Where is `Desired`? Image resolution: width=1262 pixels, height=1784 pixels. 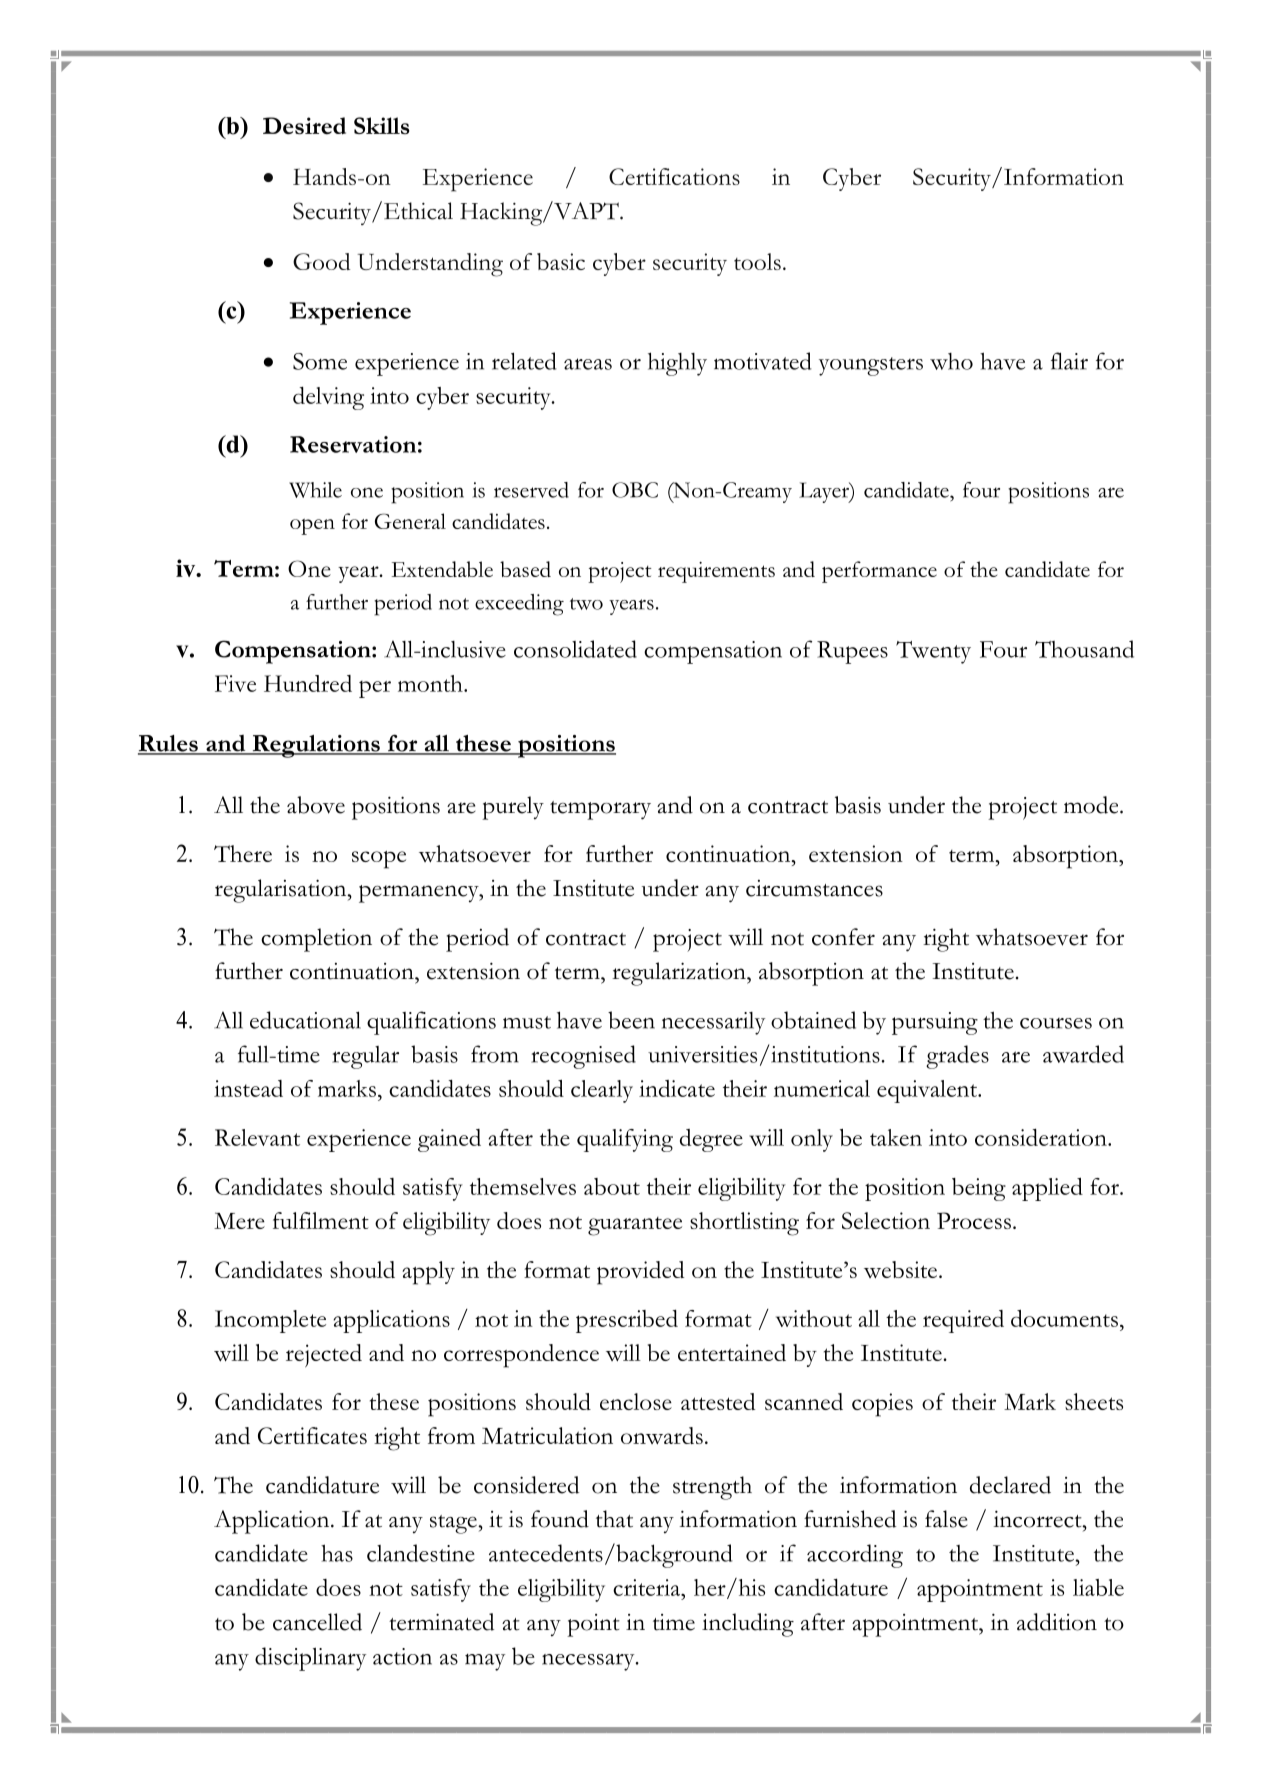
Desired is located at coordinates (304, 126).
